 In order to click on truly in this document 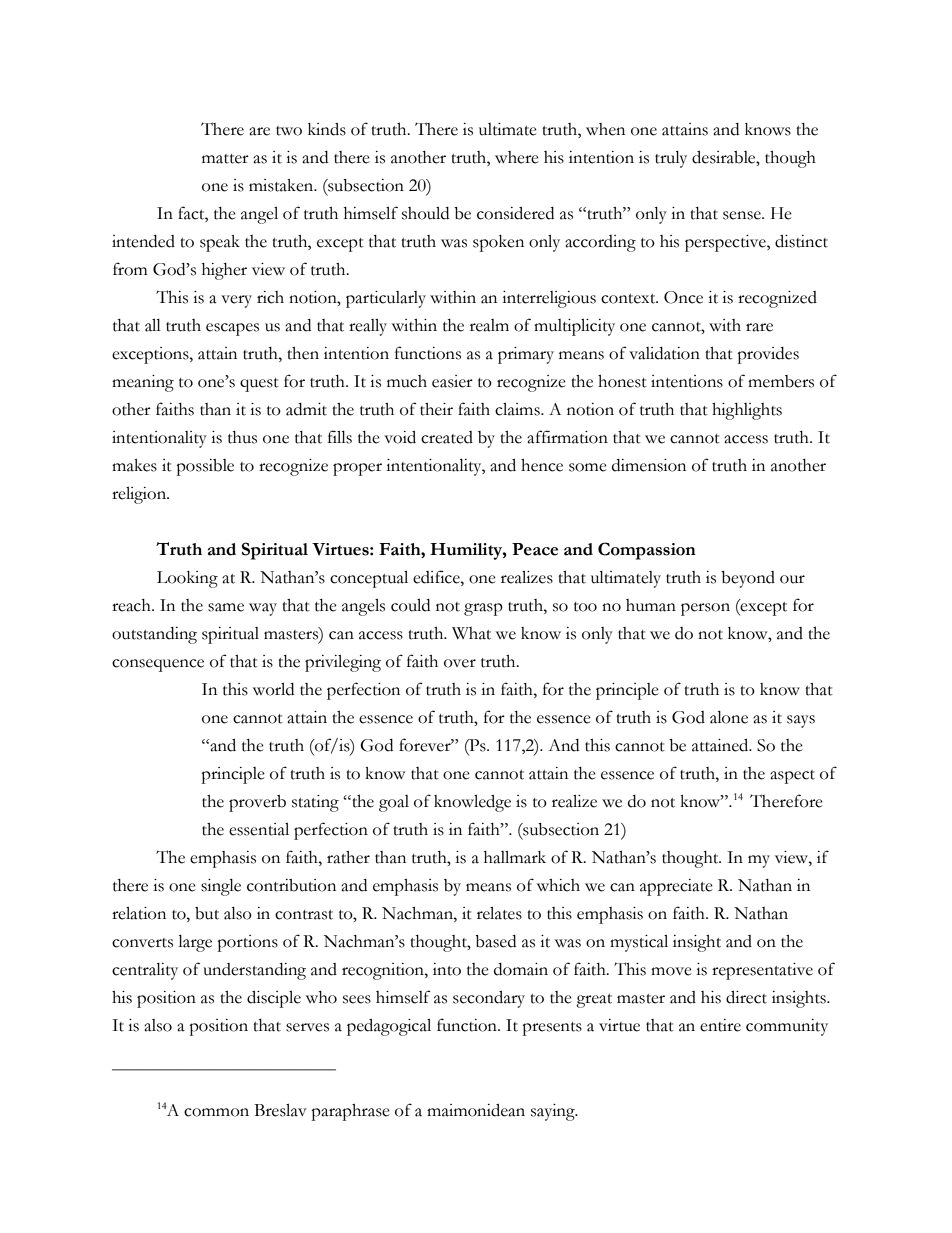, I will do `click(671, 159)`.
